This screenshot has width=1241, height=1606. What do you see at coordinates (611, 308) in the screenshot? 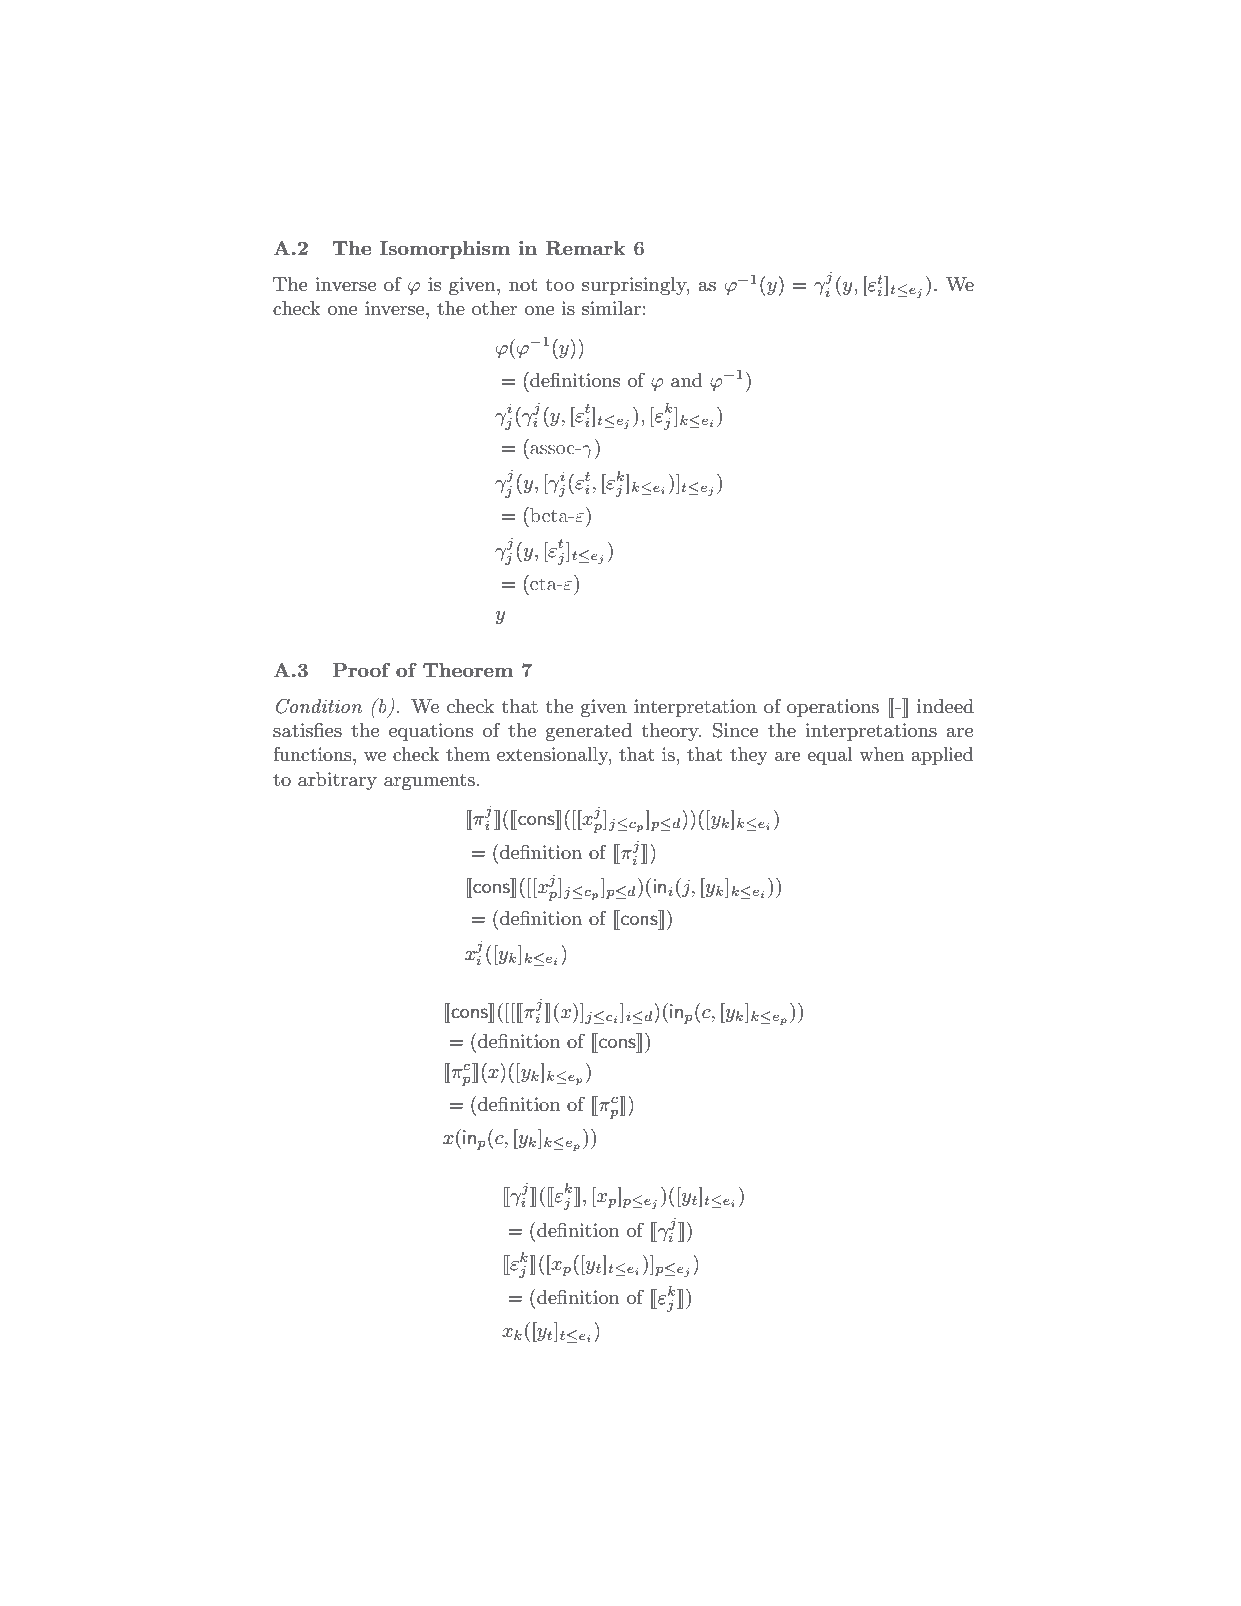
I see `similar` at bounding box center [611, 308].
